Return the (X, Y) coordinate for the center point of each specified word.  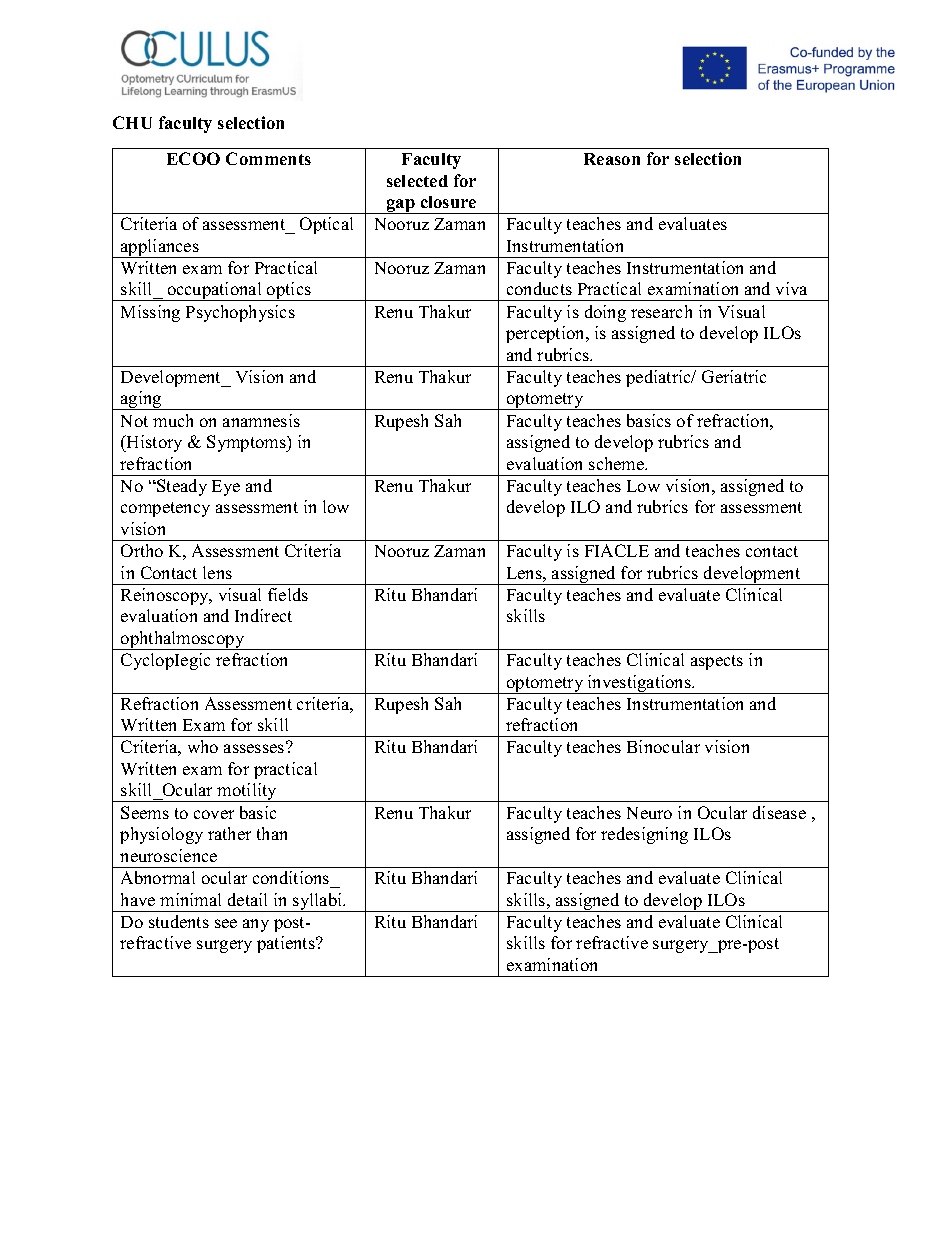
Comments (268, 158)
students (179, 921)
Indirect (263, 615)
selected (417, 181)
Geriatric (734, 376)
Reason (612, 159)
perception (546, 334)
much (173, 420)
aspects (717, 662)
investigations (639, 684)
